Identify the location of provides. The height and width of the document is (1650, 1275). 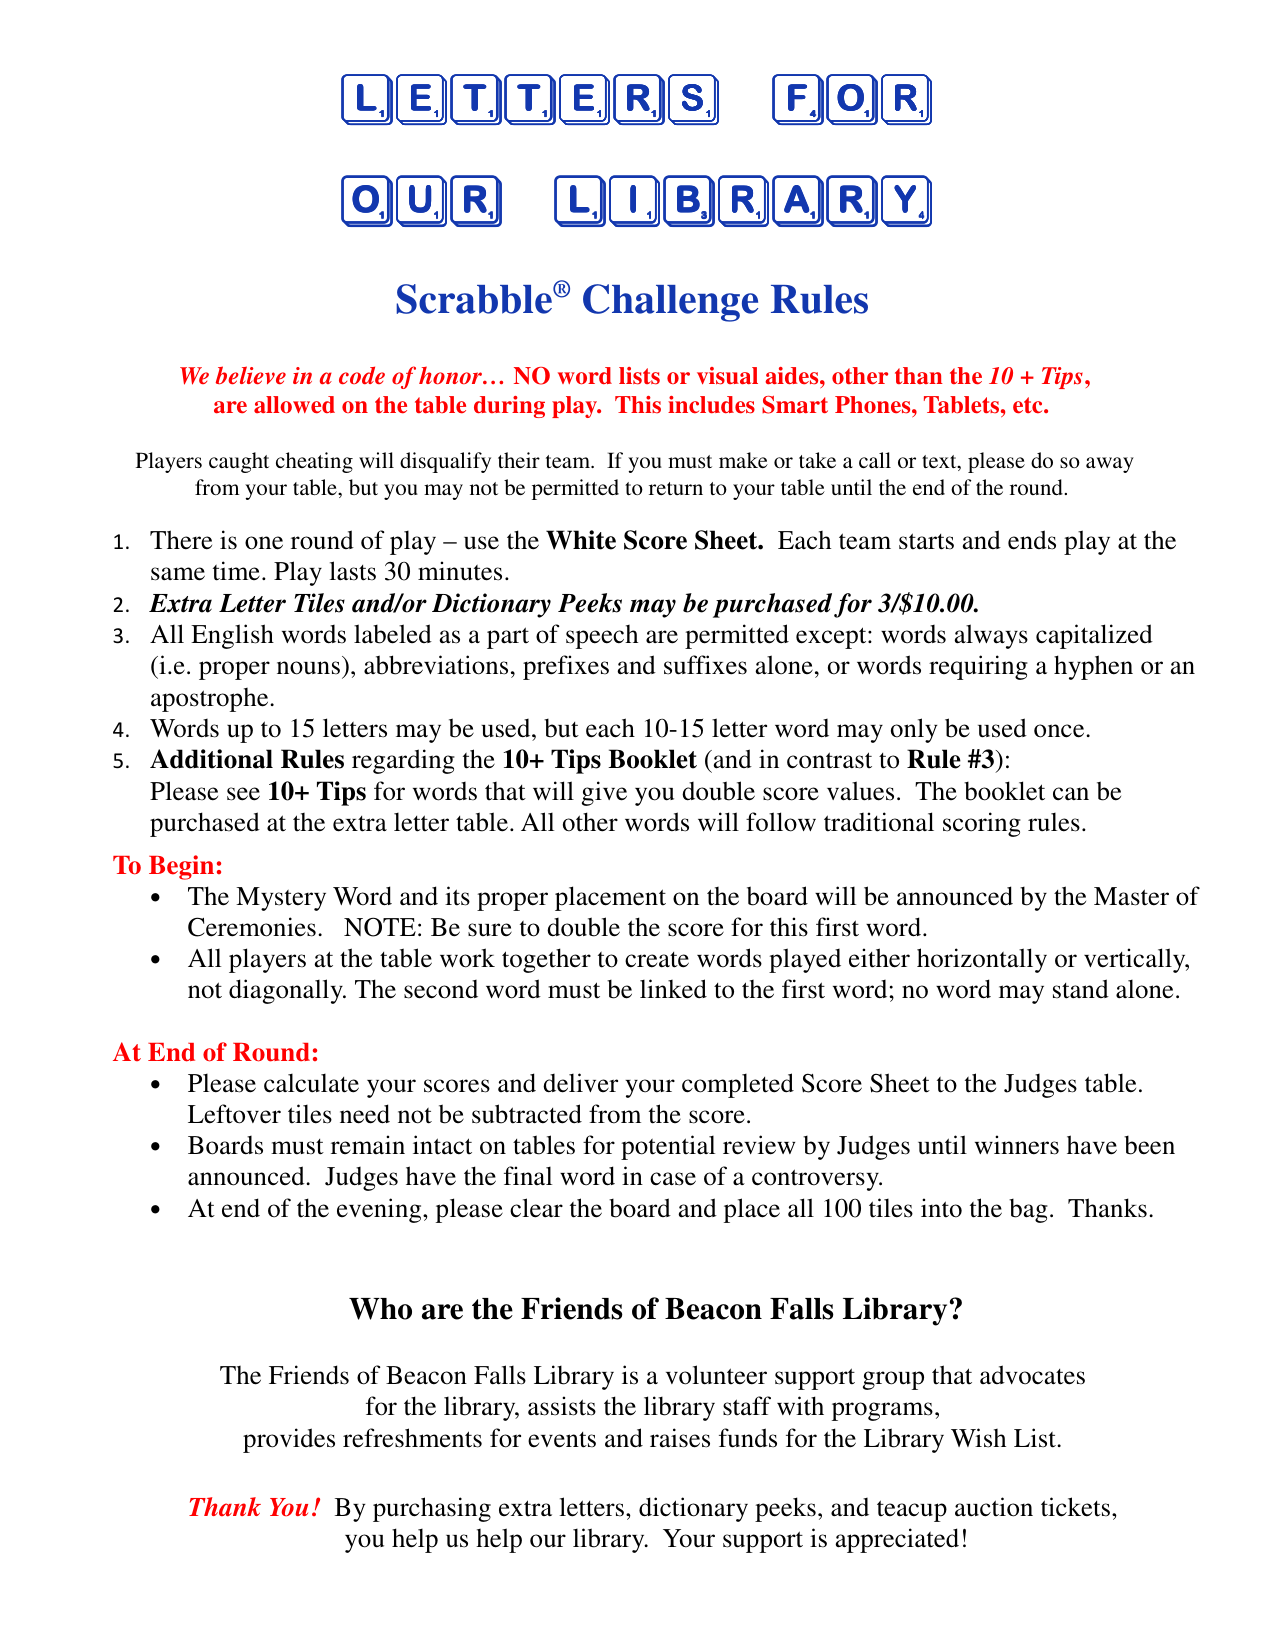
(289, 1440).
